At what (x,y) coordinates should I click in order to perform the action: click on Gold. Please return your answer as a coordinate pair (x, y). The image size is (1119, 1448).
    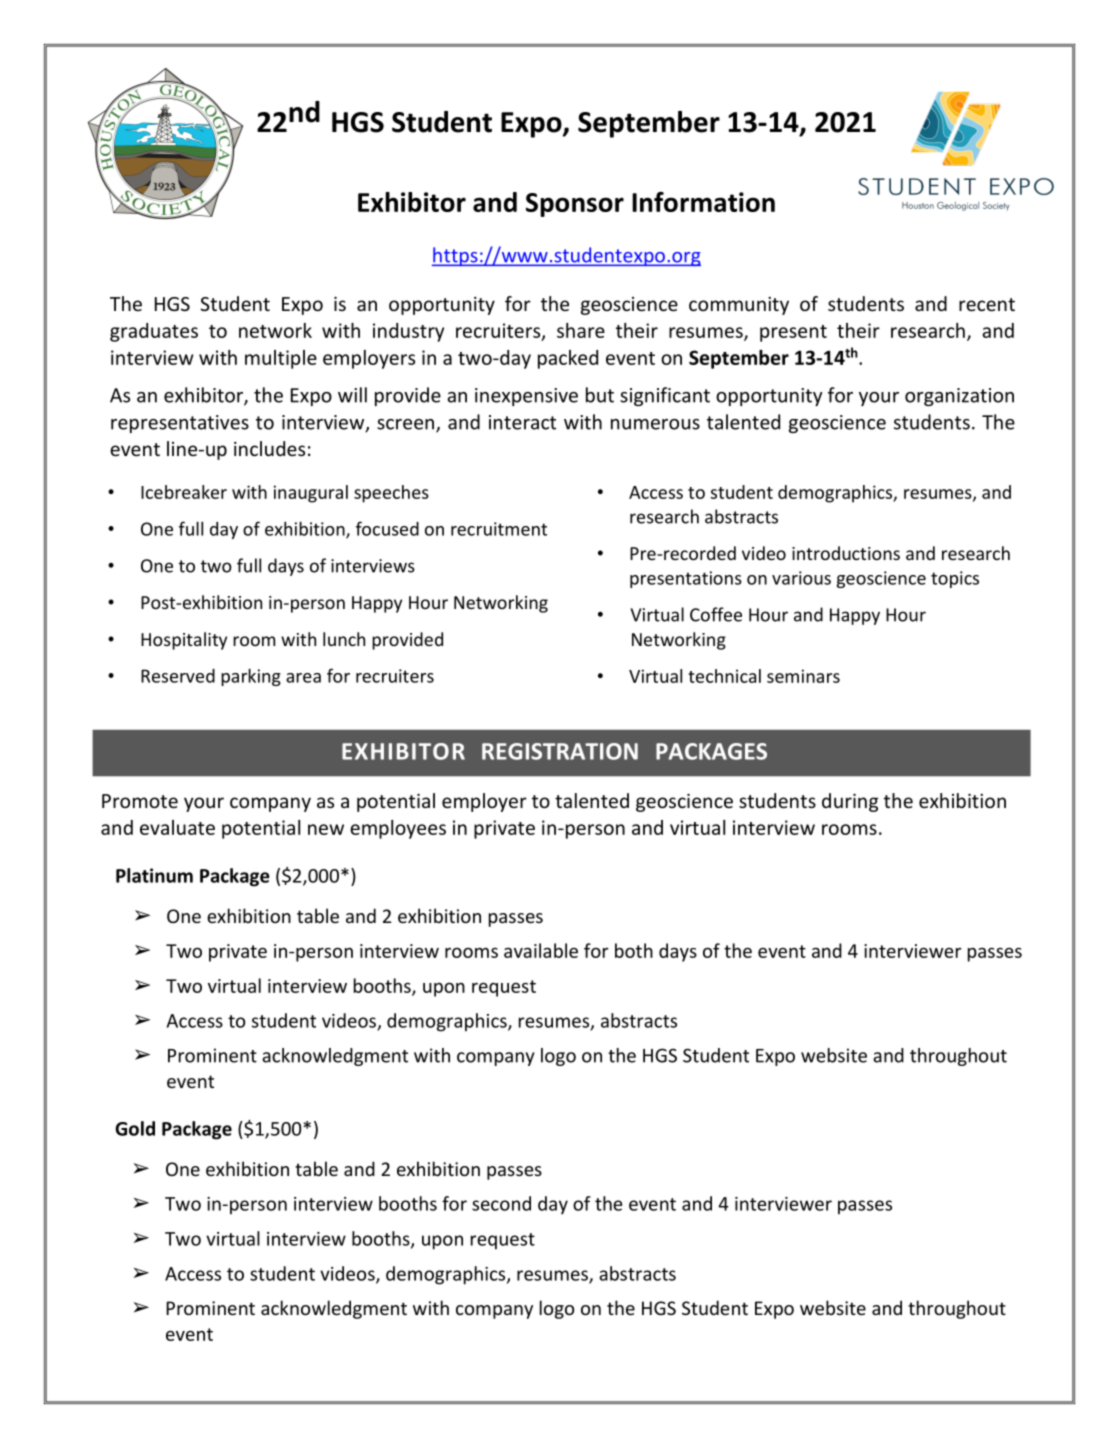
    Looking at the image, I should click on (135, 1128).
